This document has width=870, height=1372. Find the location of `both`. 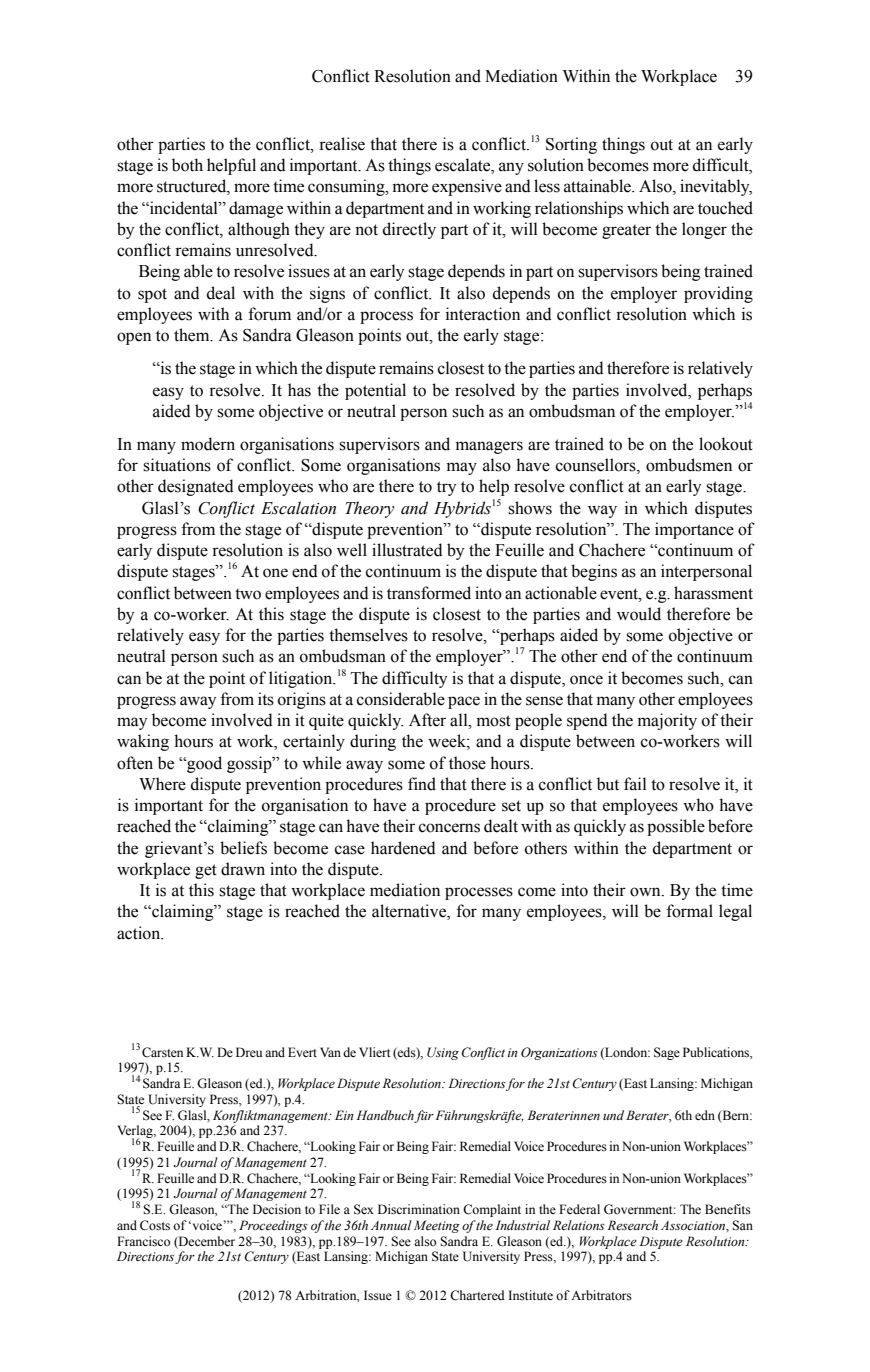

both is located at coordinates (187, 165).
